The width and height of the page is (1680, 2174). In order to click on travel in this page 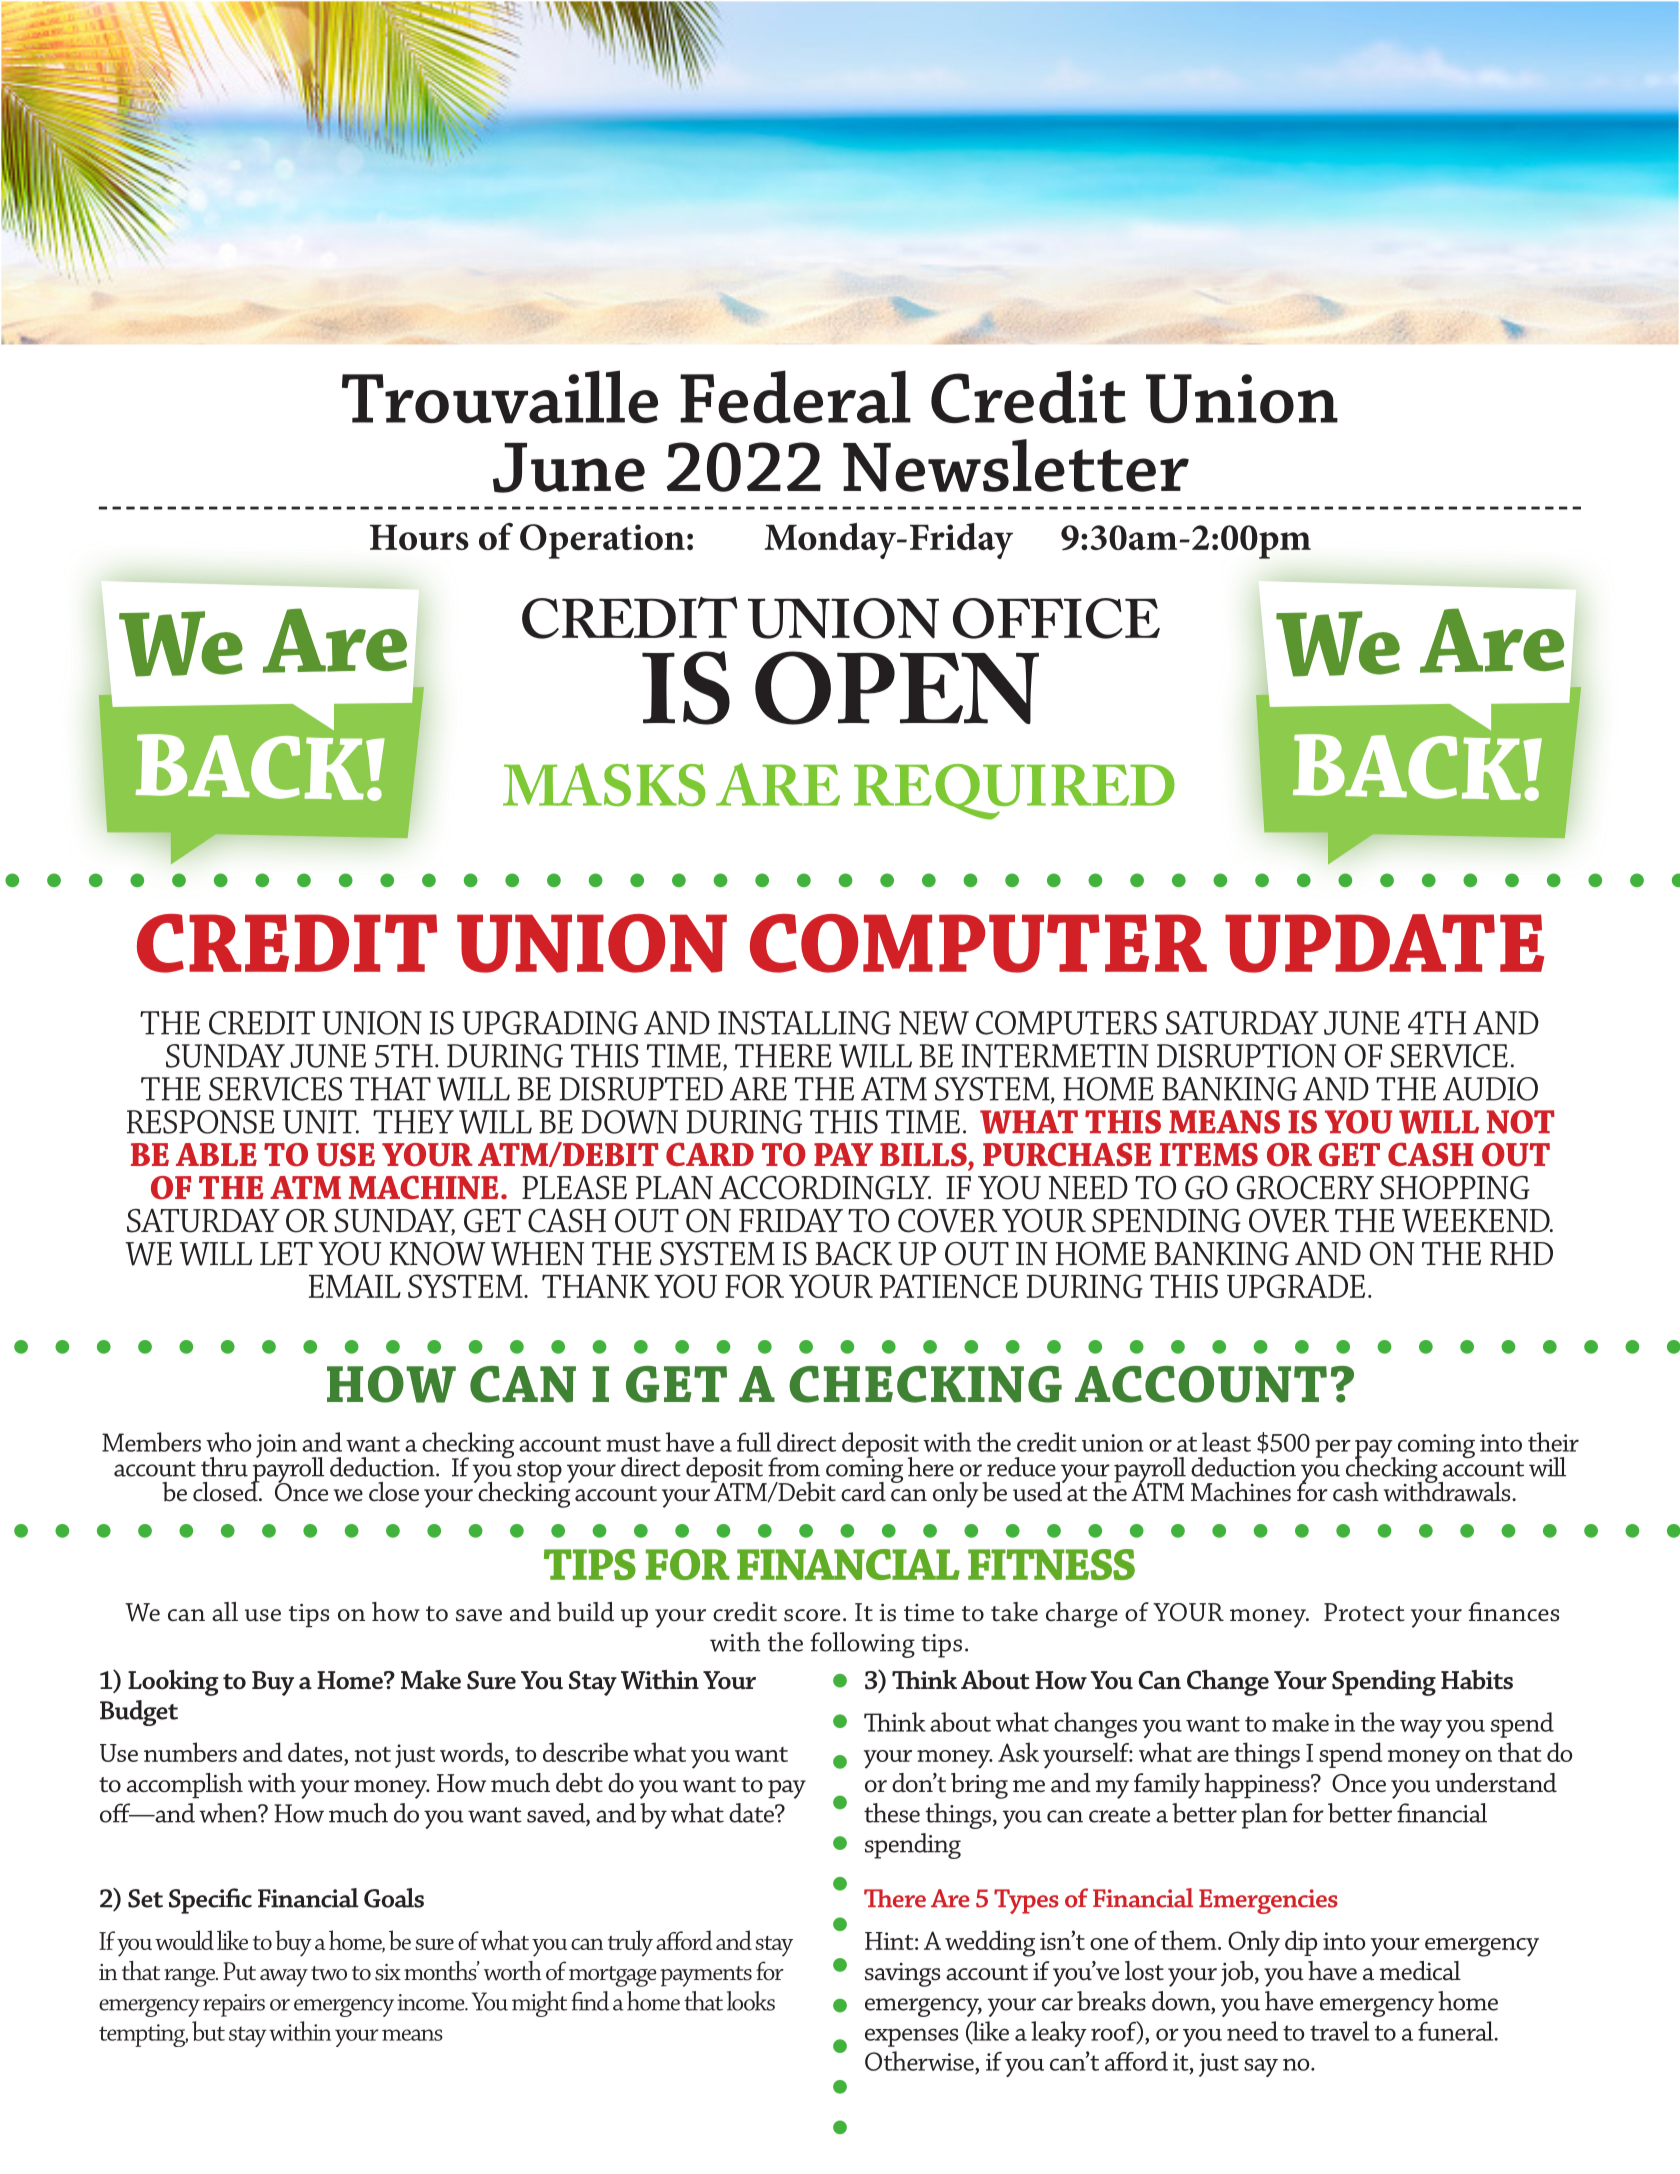, I will do `click(1339, 2031)`.
